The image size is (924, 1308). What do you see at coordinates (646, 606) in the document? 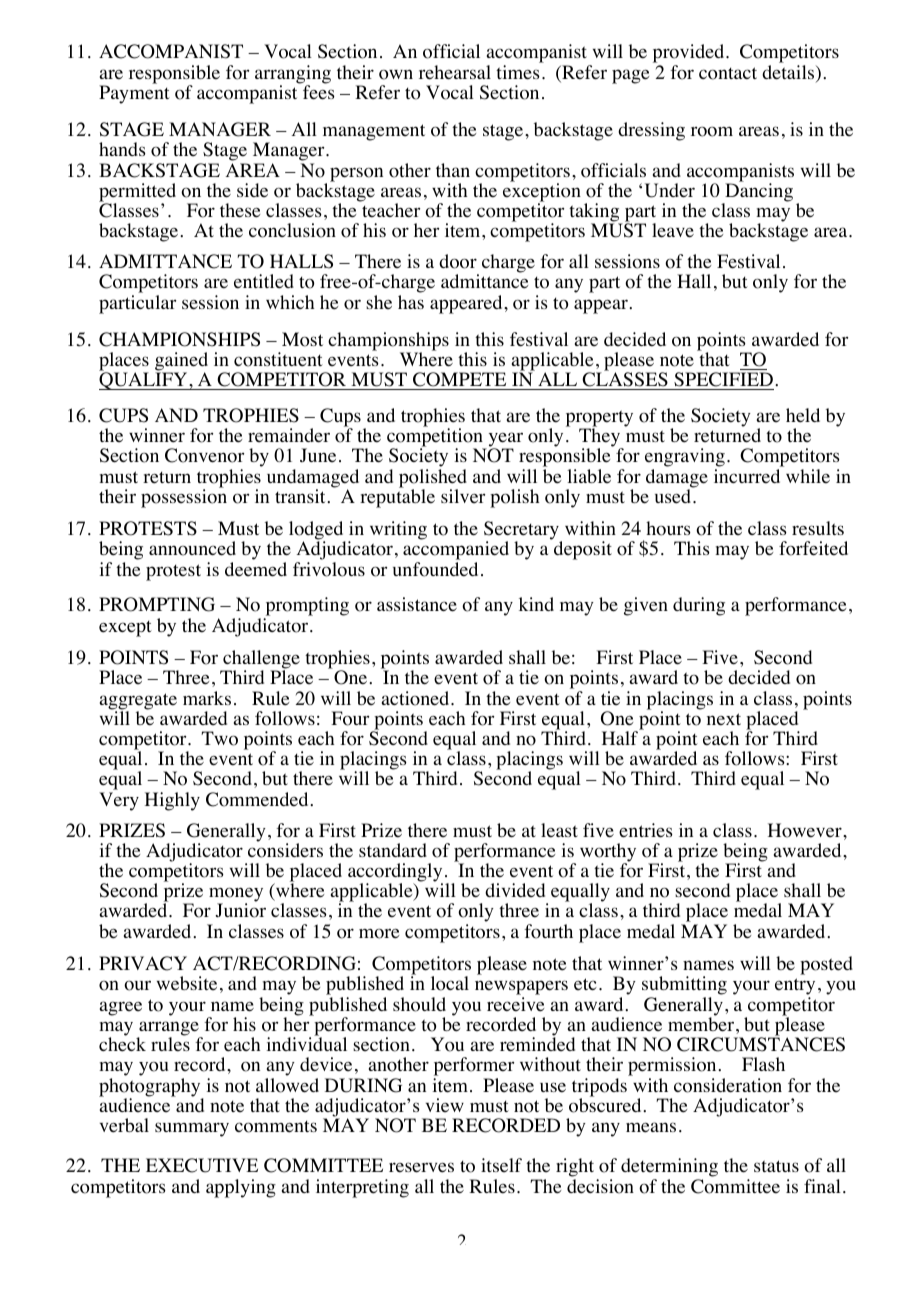
I see `given` at bounding box center [646, 606].
